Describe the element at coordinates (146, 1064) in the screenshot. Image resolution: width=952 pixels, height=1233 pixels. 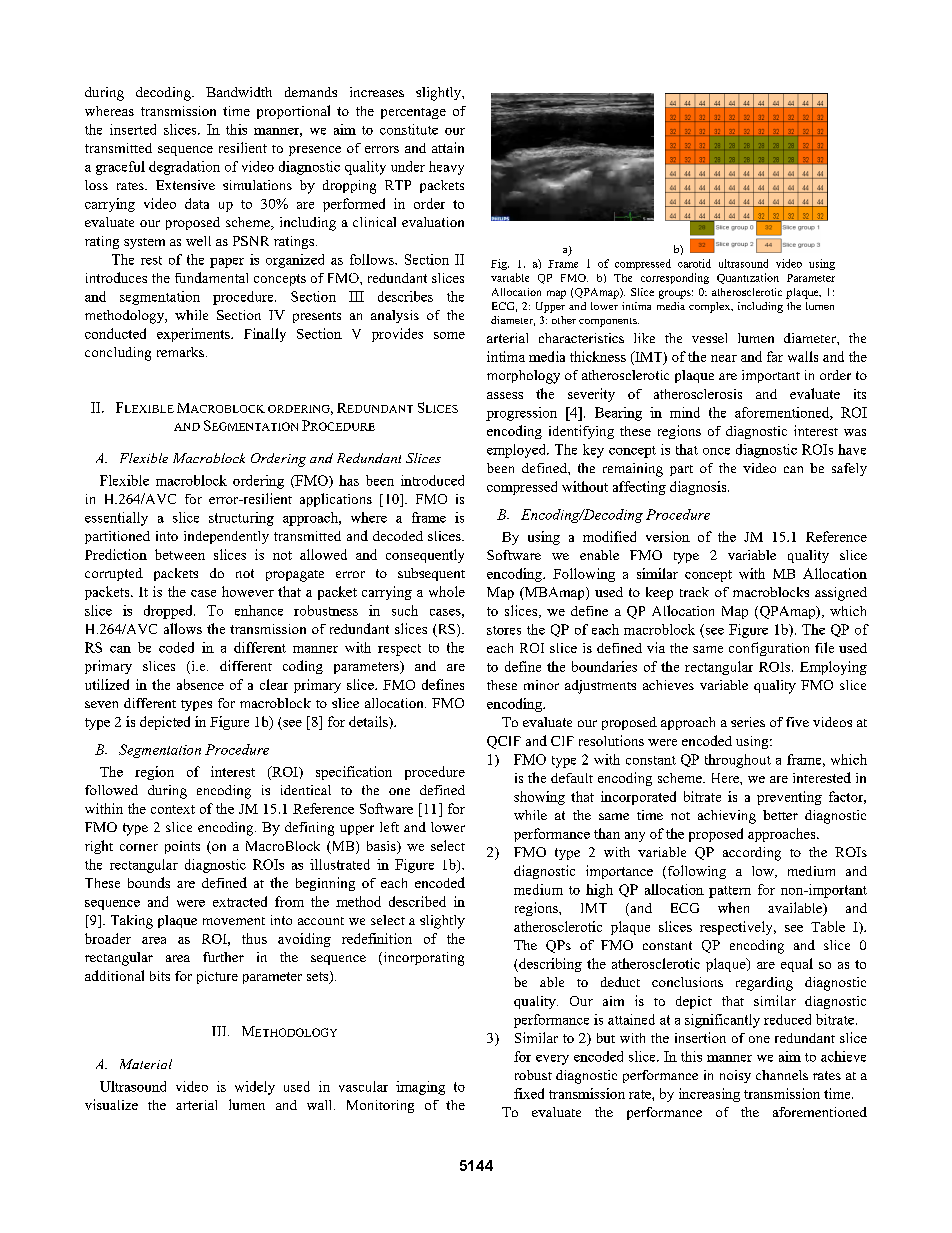
I see `Material` at that location.
